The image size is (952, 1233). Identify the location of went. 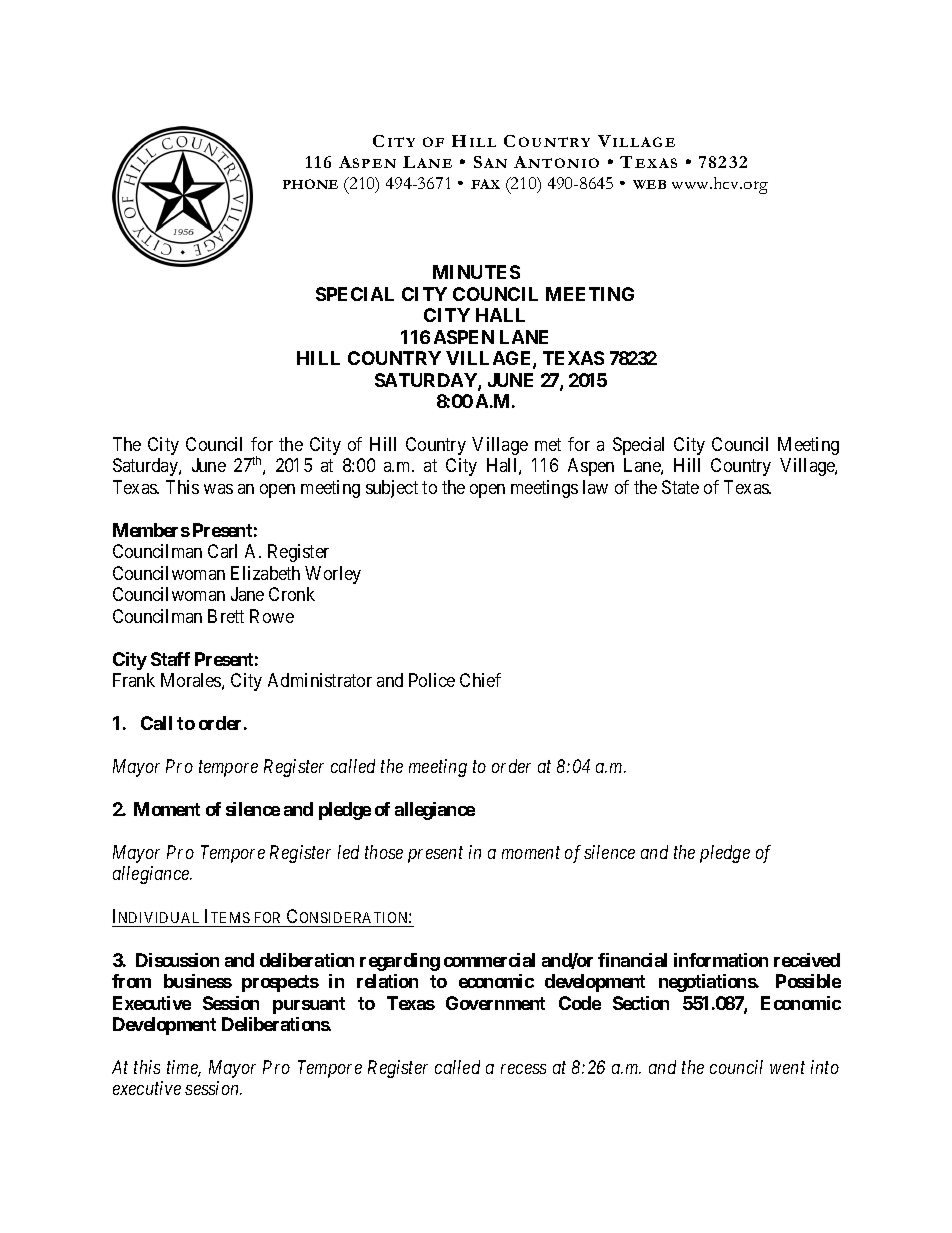
(787, 1068).
